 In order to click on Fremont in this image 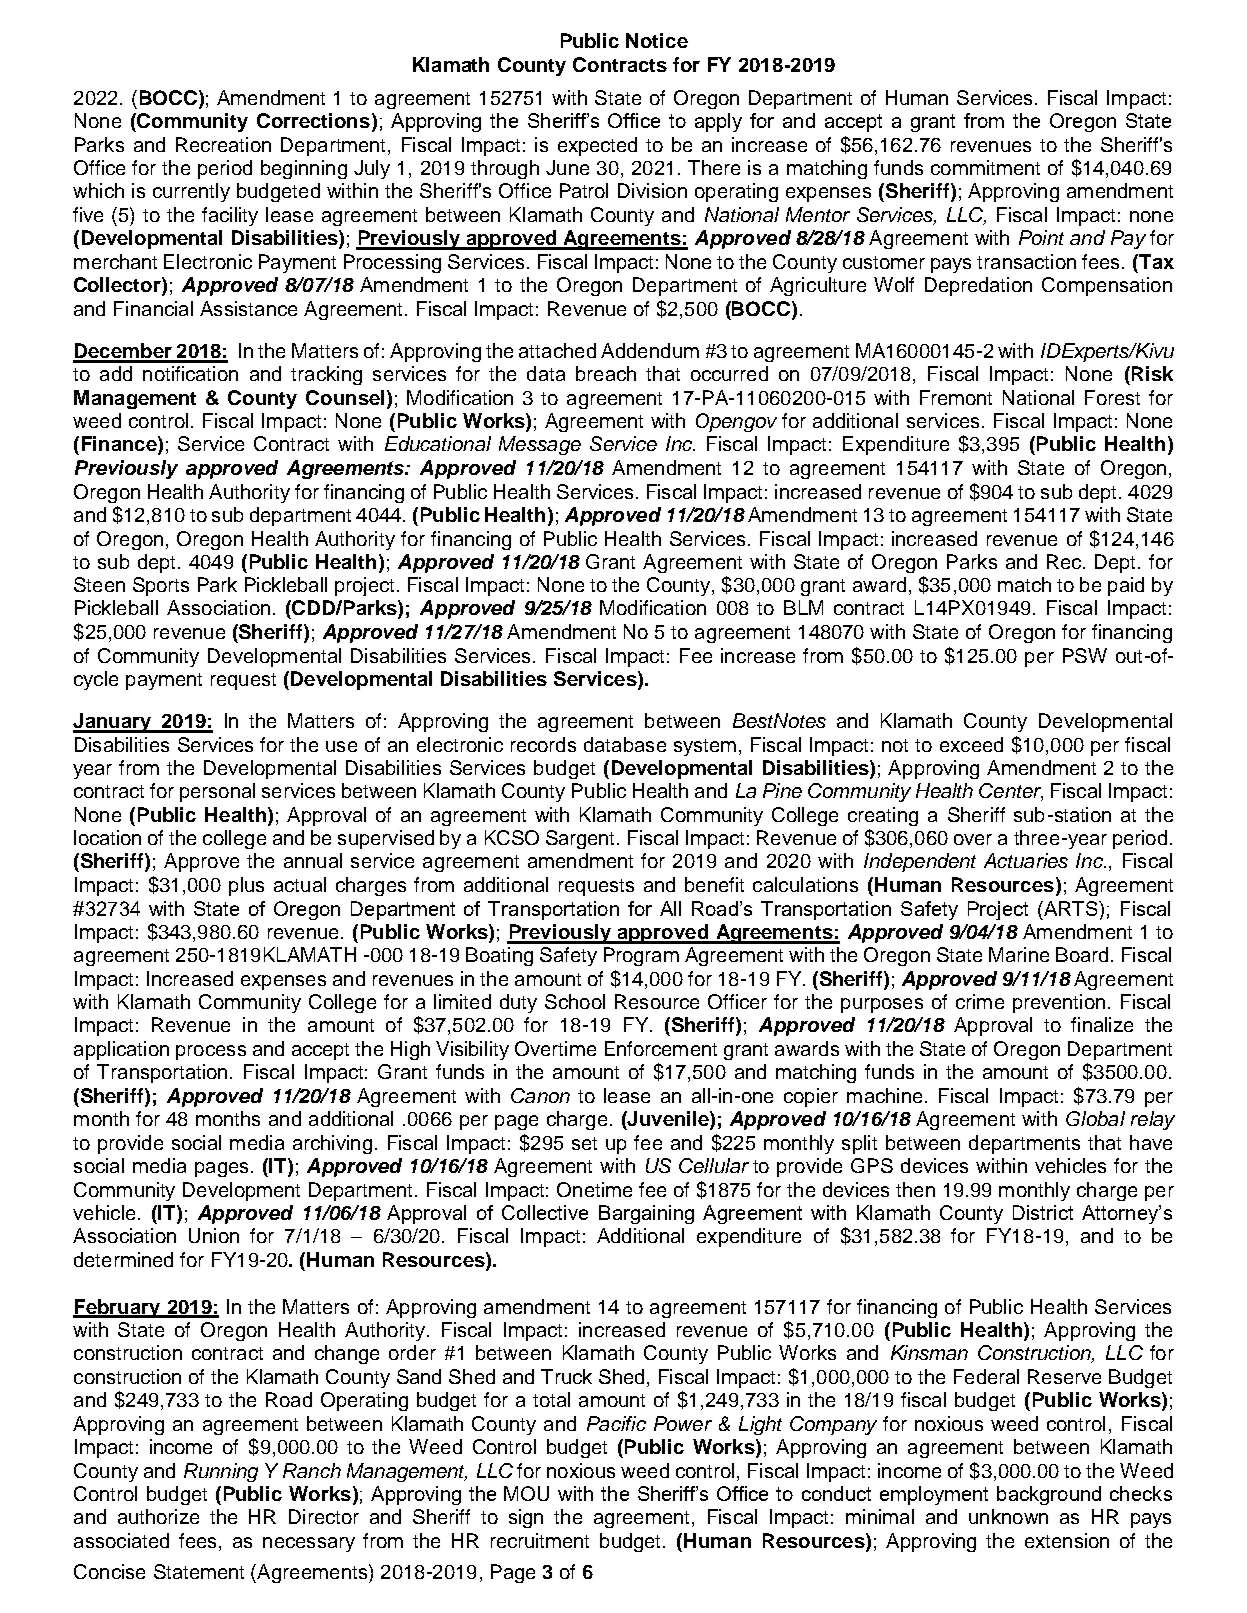, I will do `click(956, 397)`.
